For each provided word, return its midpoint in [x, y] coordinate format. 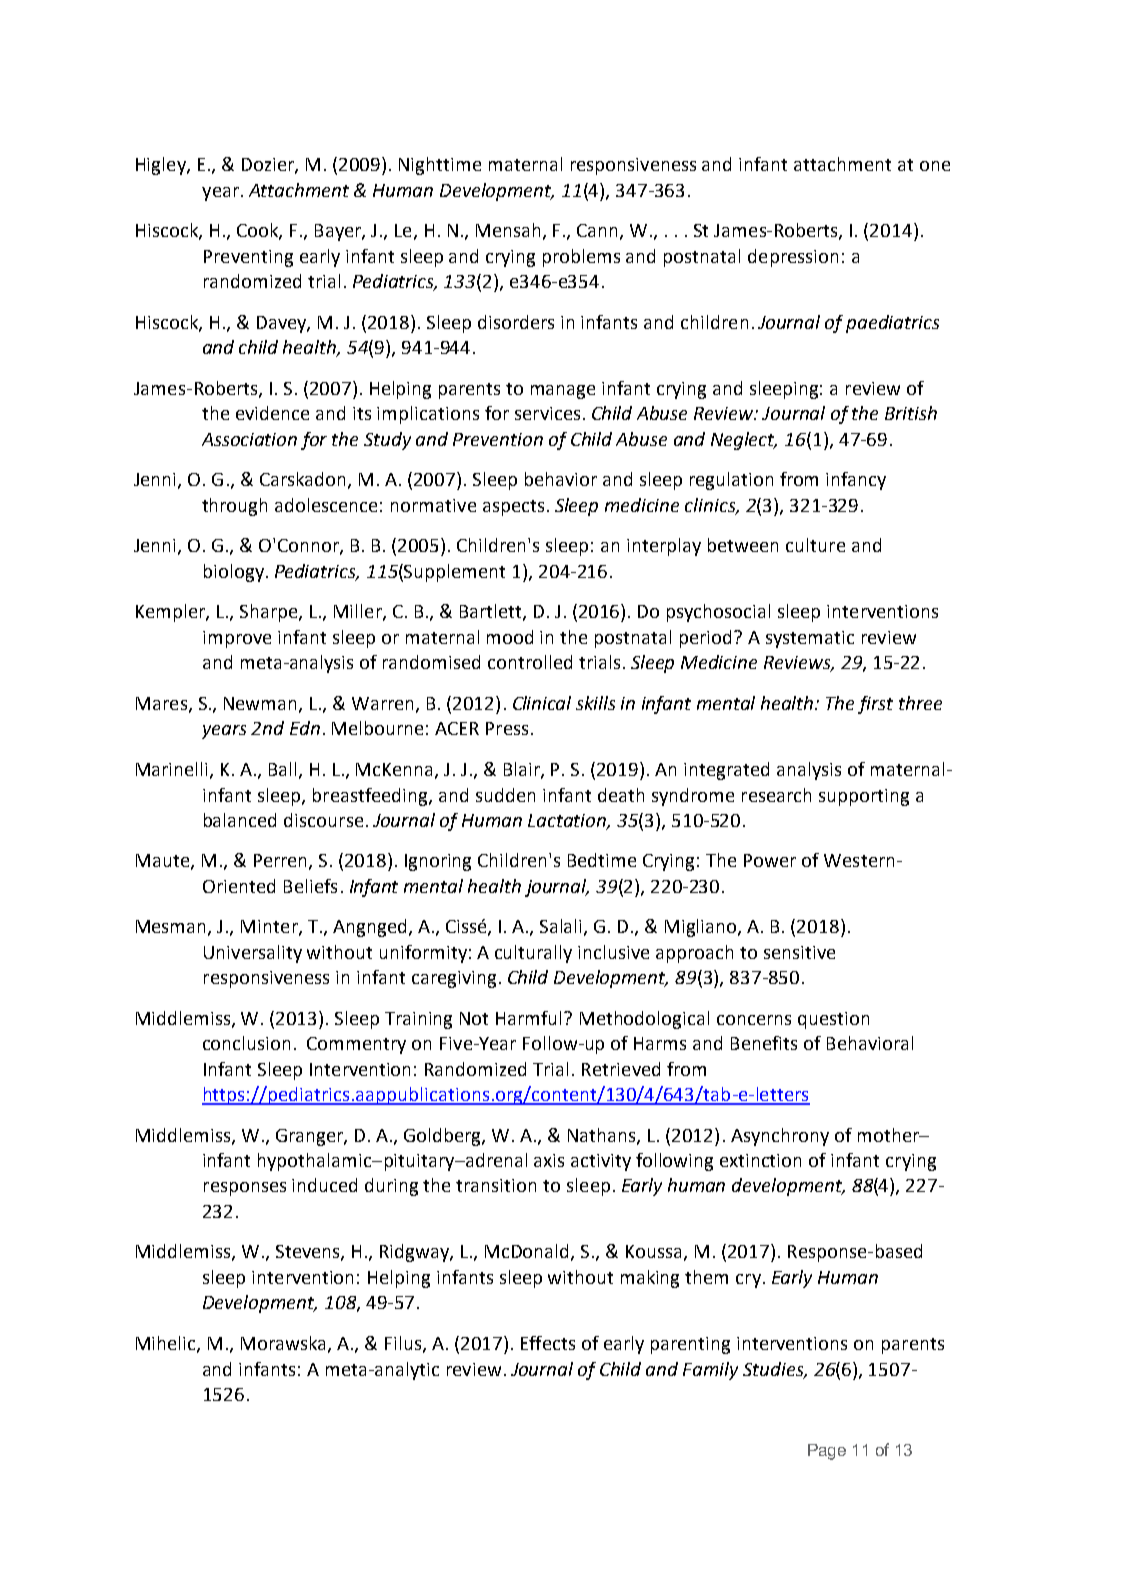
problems [581, 258]
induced [324, 1185]
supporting [864, 797]
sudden [505, 795]
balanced [240, 820]
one [935, 166]
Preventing [248, 258]
